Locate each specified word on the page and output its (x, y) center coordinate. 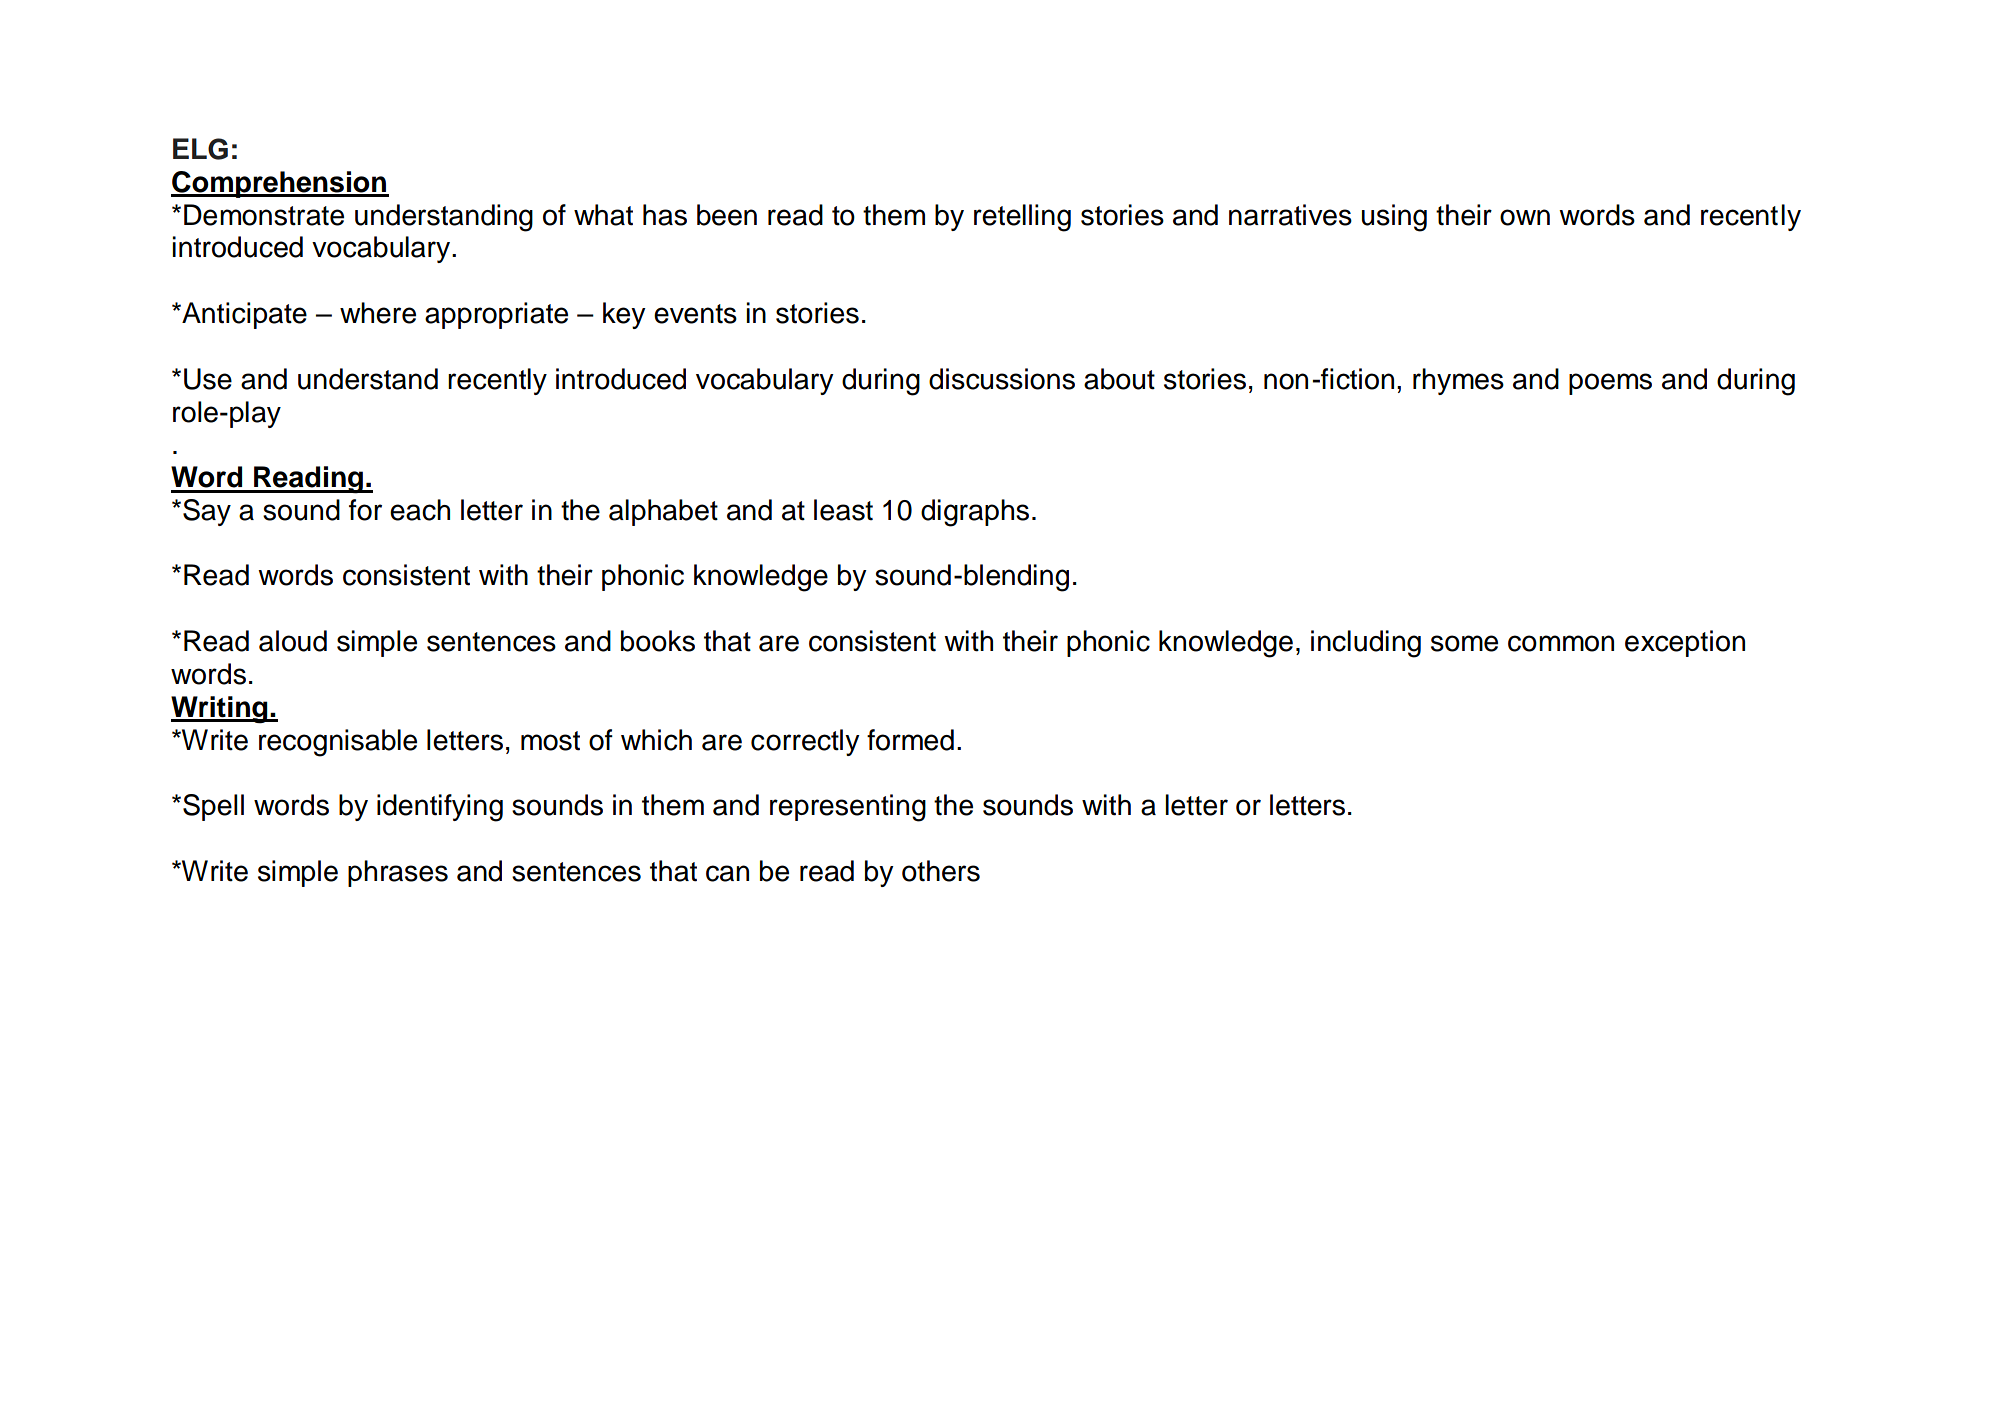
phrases (398, 873)
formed (910, 740)
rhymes (1458, 381)
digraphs (975, 513)
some (1464, 643)
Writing (220, 710)
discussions (1002, 379)
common (1561, 643)
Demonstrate (264, 215)
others (941, 871)
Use (208, 379)
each (420, 510)
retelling (1022, 218)
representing (848, 808)
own (1525, 217)
